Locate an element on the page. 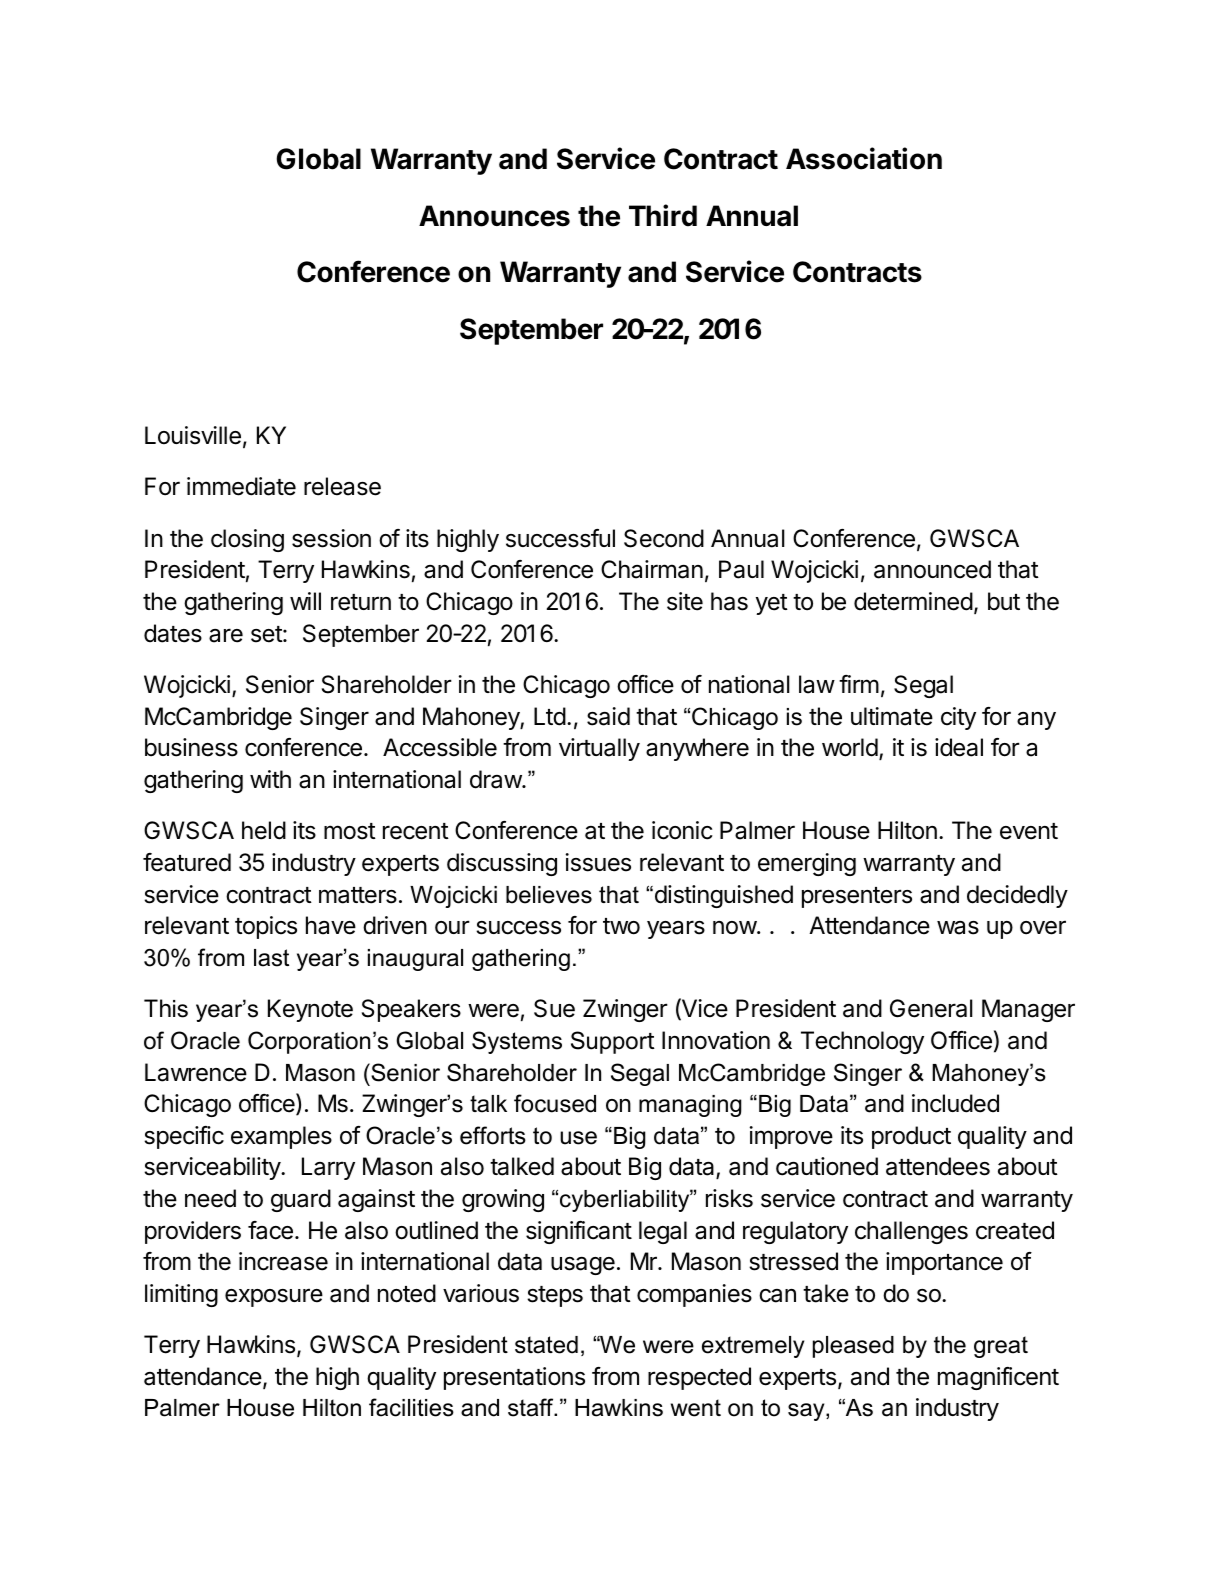 Image resolution: width=1219 pixels, height=1577 pixels. with is located at coordinates (270, 779).
